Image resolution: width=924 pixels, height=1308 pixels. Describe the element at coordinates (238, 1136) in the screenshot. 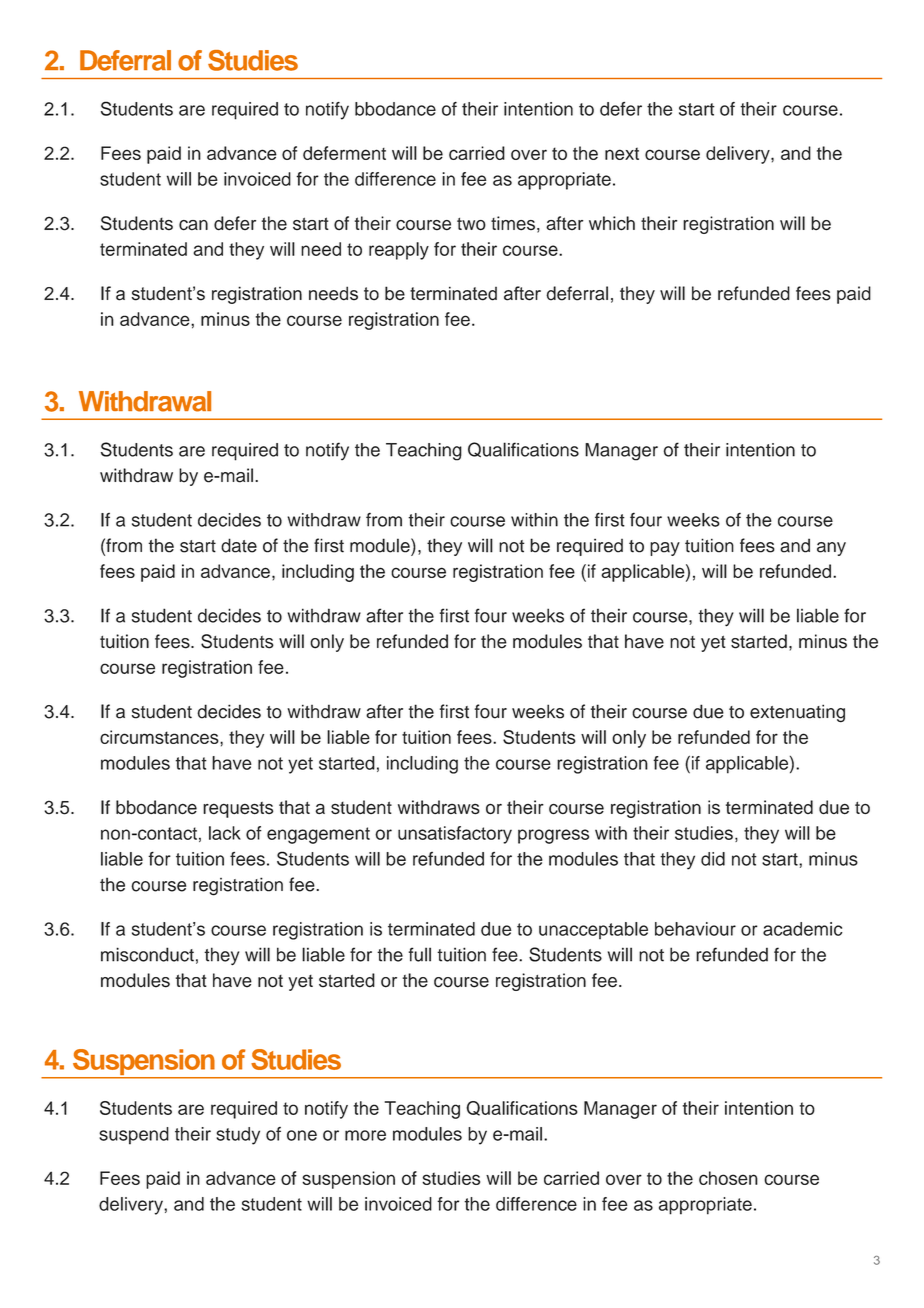

I see `study` at that location.
